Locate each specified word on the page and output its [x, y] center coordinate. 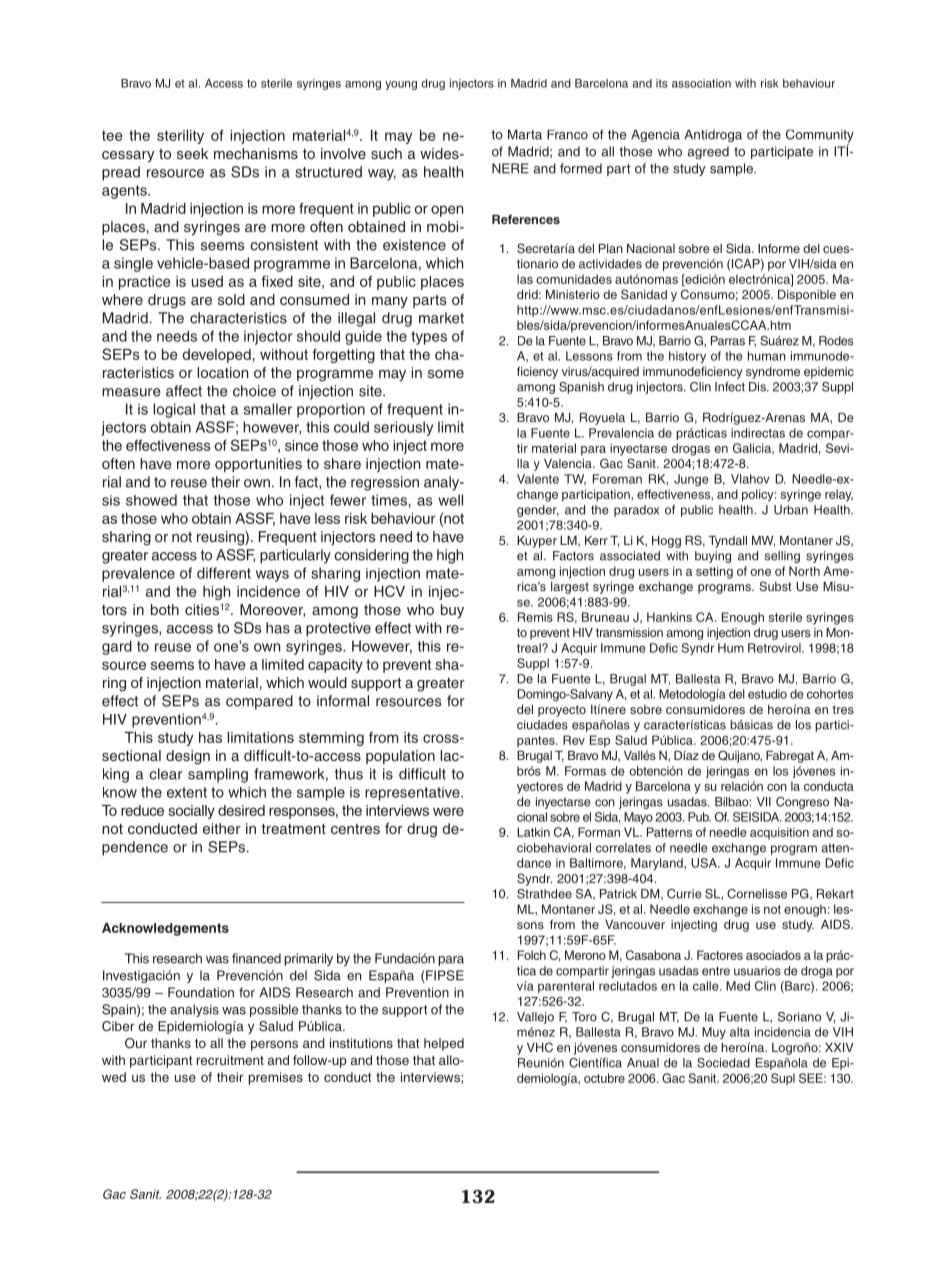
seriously [403, 428]
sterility [180, 137]
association [701, 83]
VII [764, 802]
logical [174, 410]
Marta [525, 135]
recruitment [230, 1060]
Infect [730, 387]
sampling [218, 775]
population [400, 757]
